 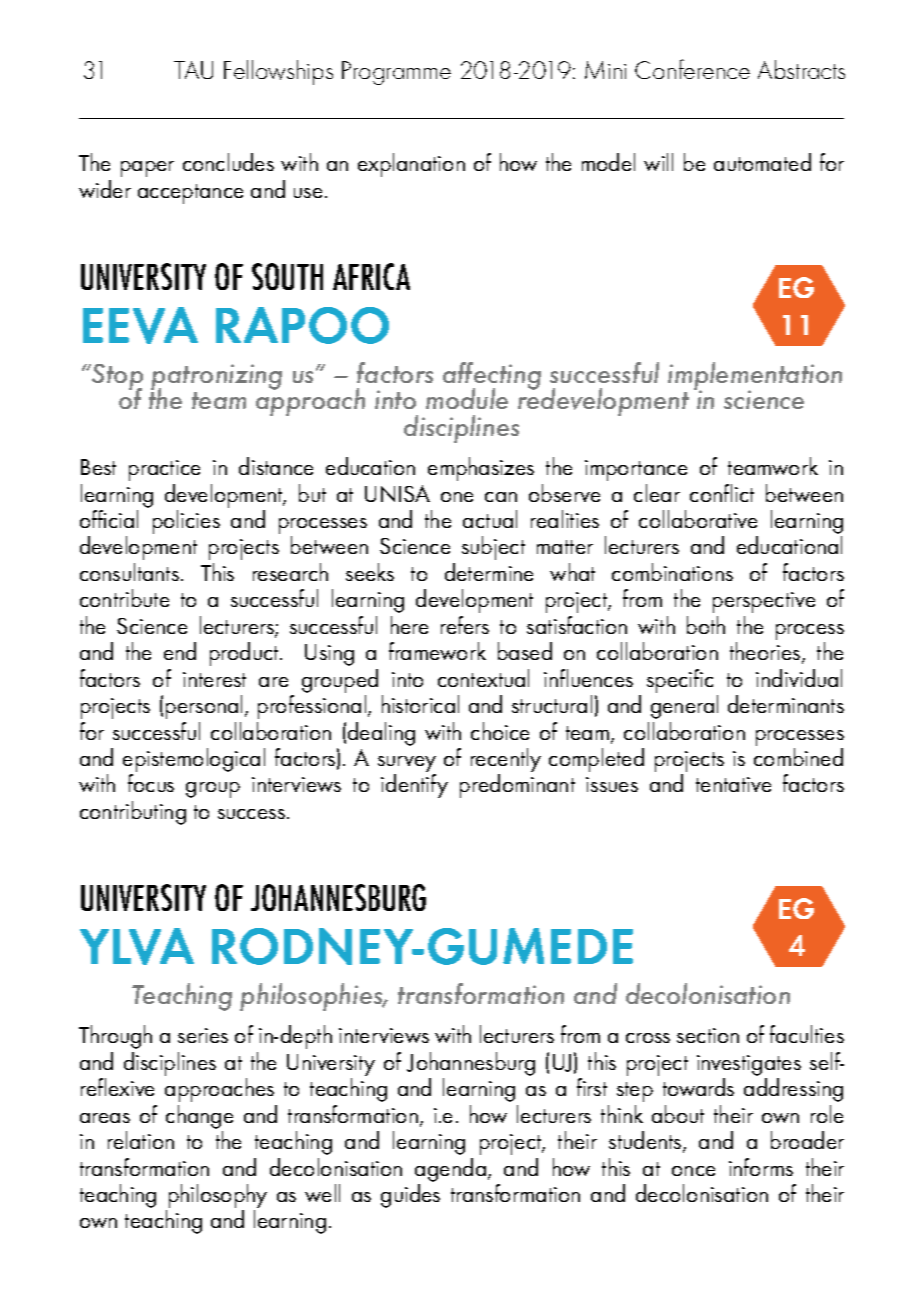 What do you see at coordinates (733, 784) in the screenshot?
I see `tentative` at bounding box center [733, 784].
